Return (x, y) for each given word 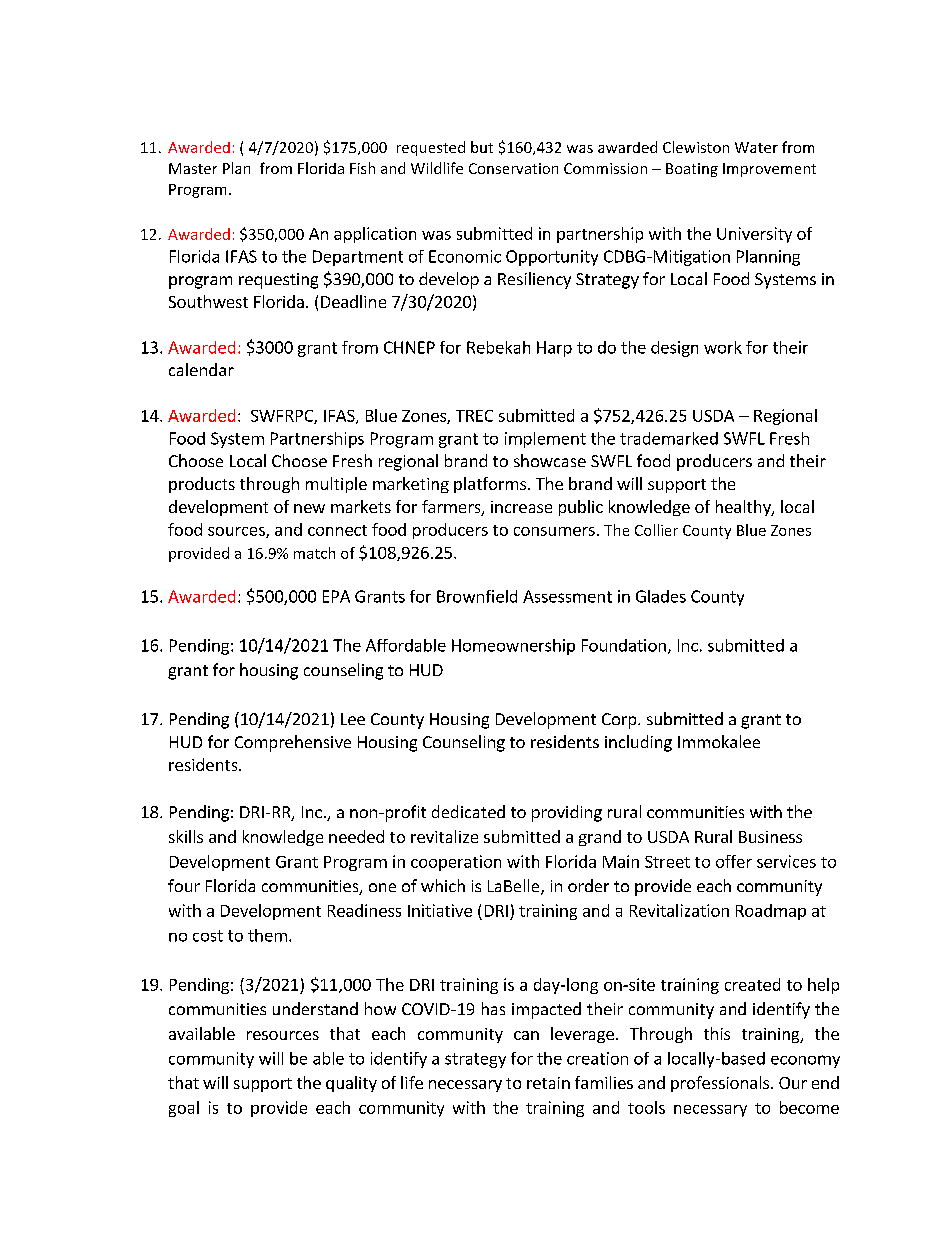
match (314, 553)
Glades (661, 596)
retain (548, 1083)
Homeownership (513, 647)
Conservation (513, 168)
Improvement (769, 170)
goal (184, 1109)
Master (193, 168)
